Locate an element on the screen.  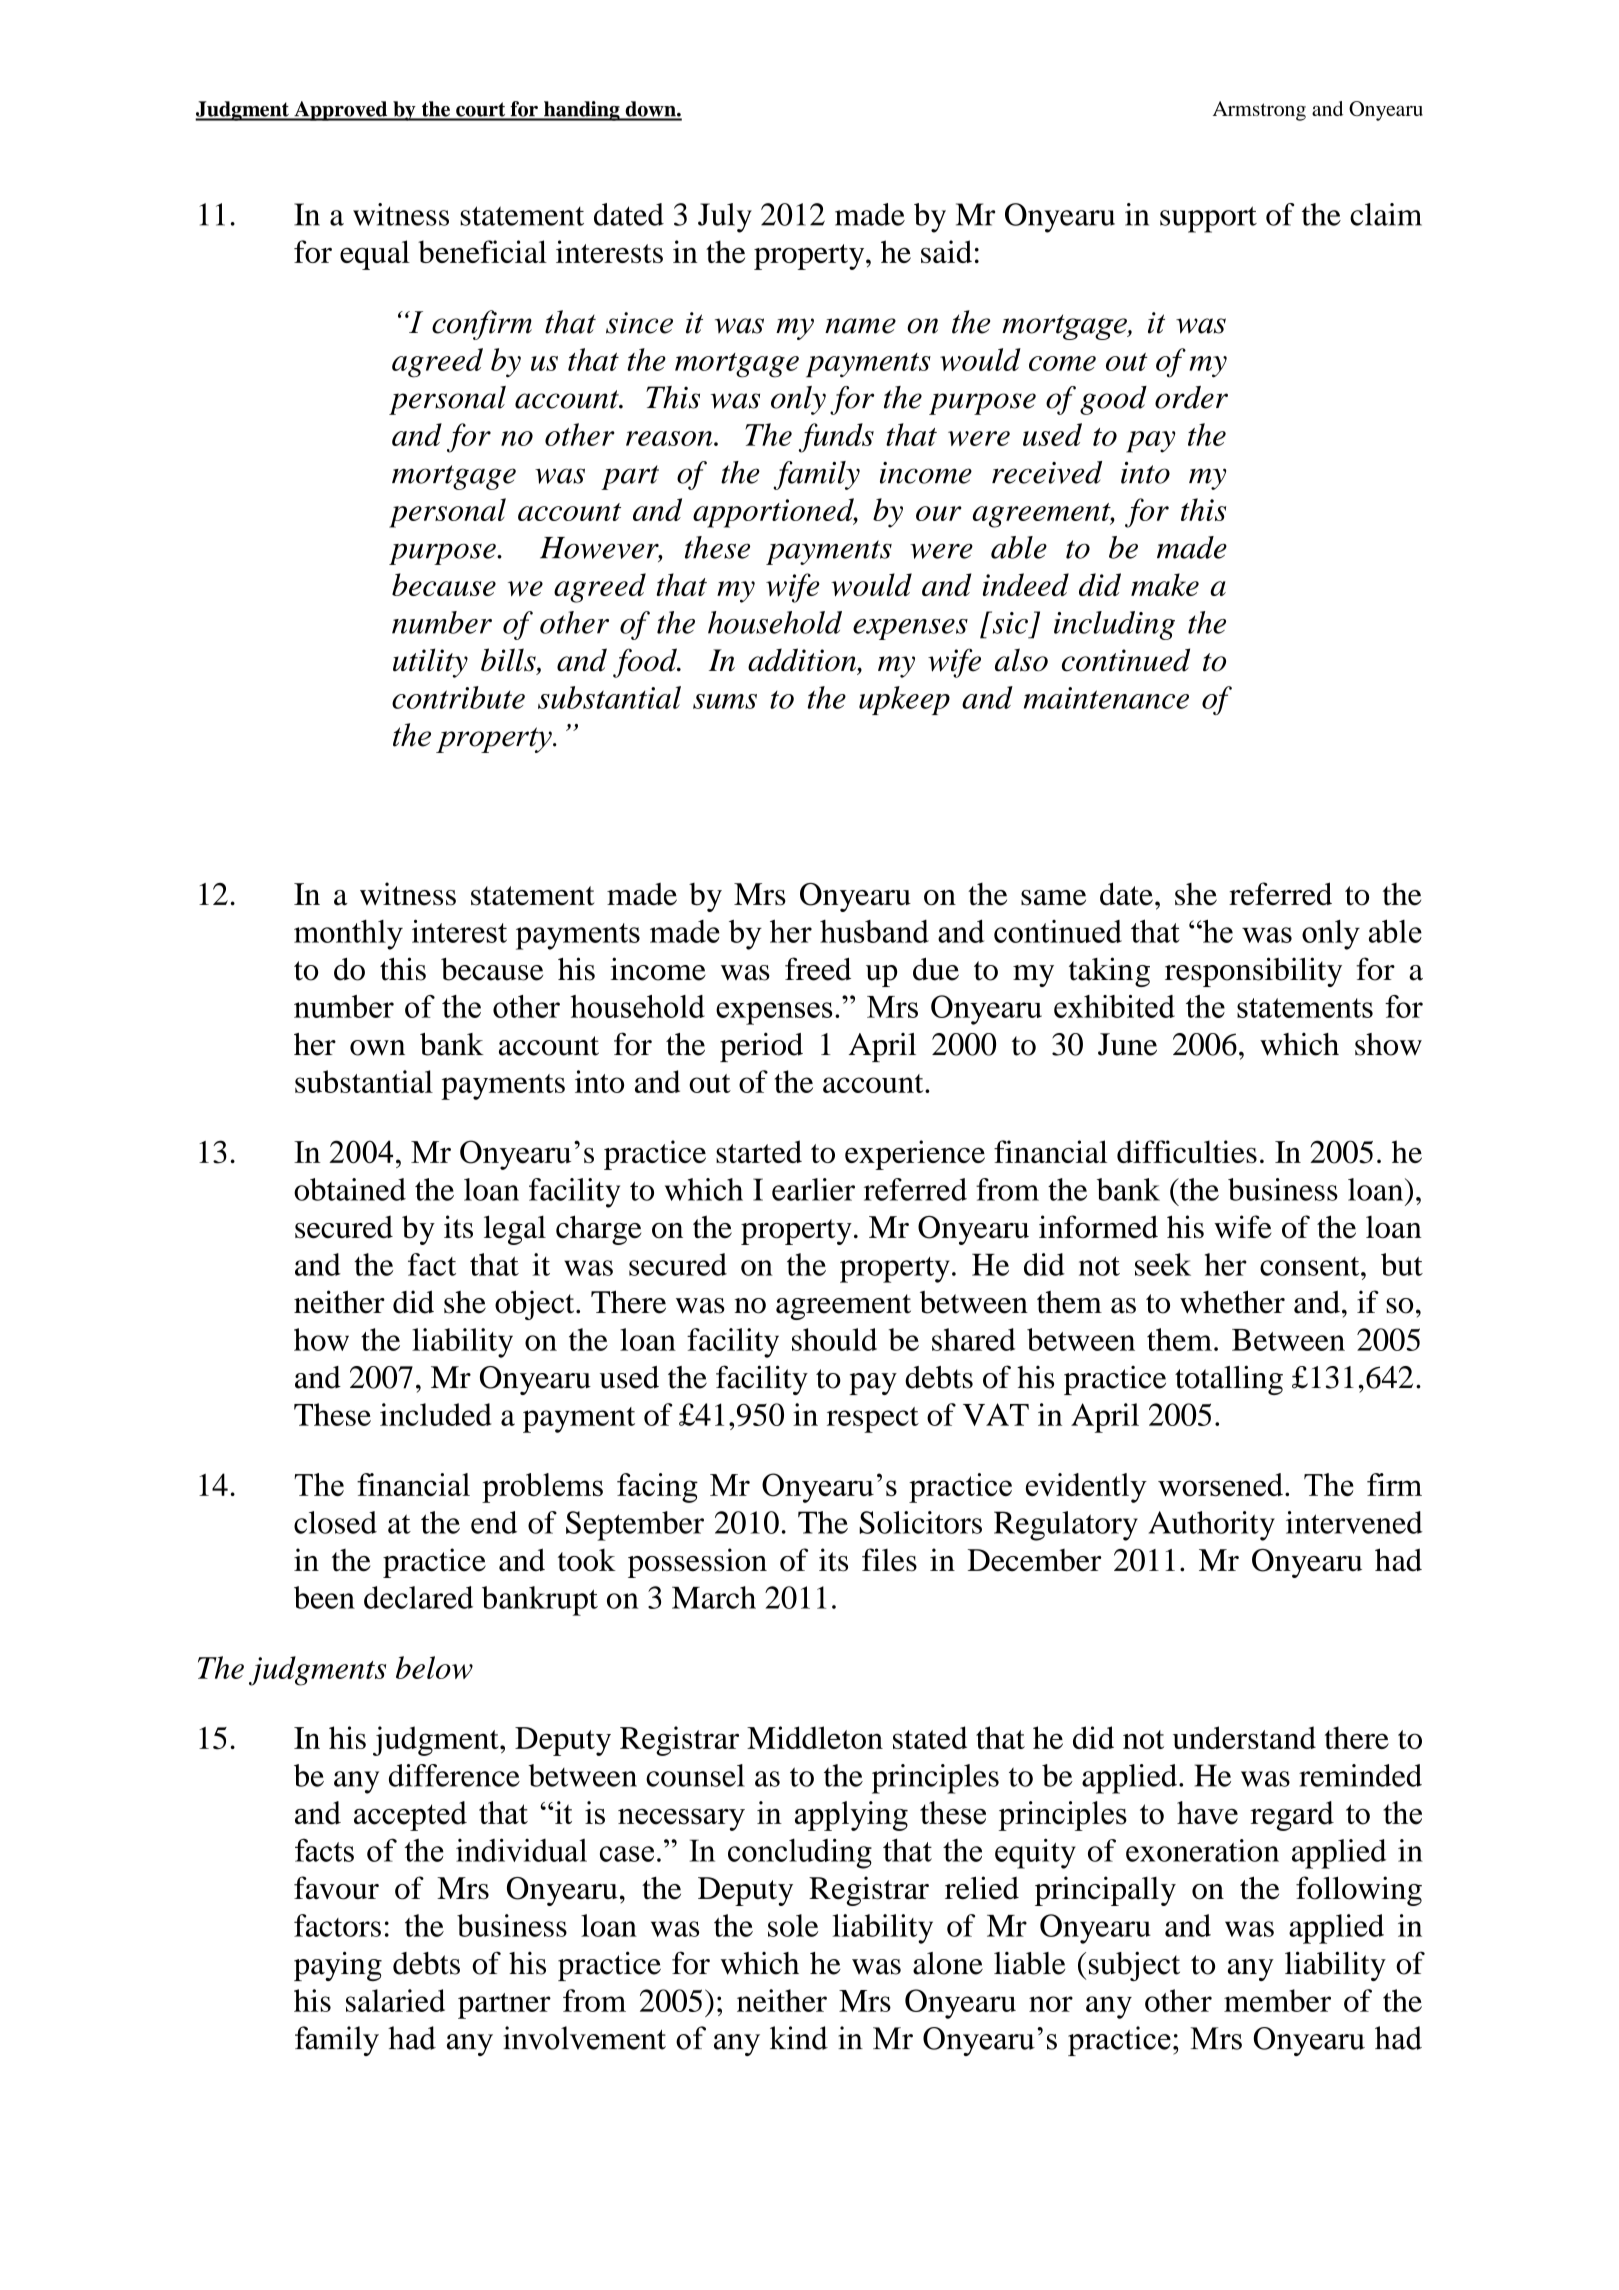
period is located at coordinates (761, 1047).
